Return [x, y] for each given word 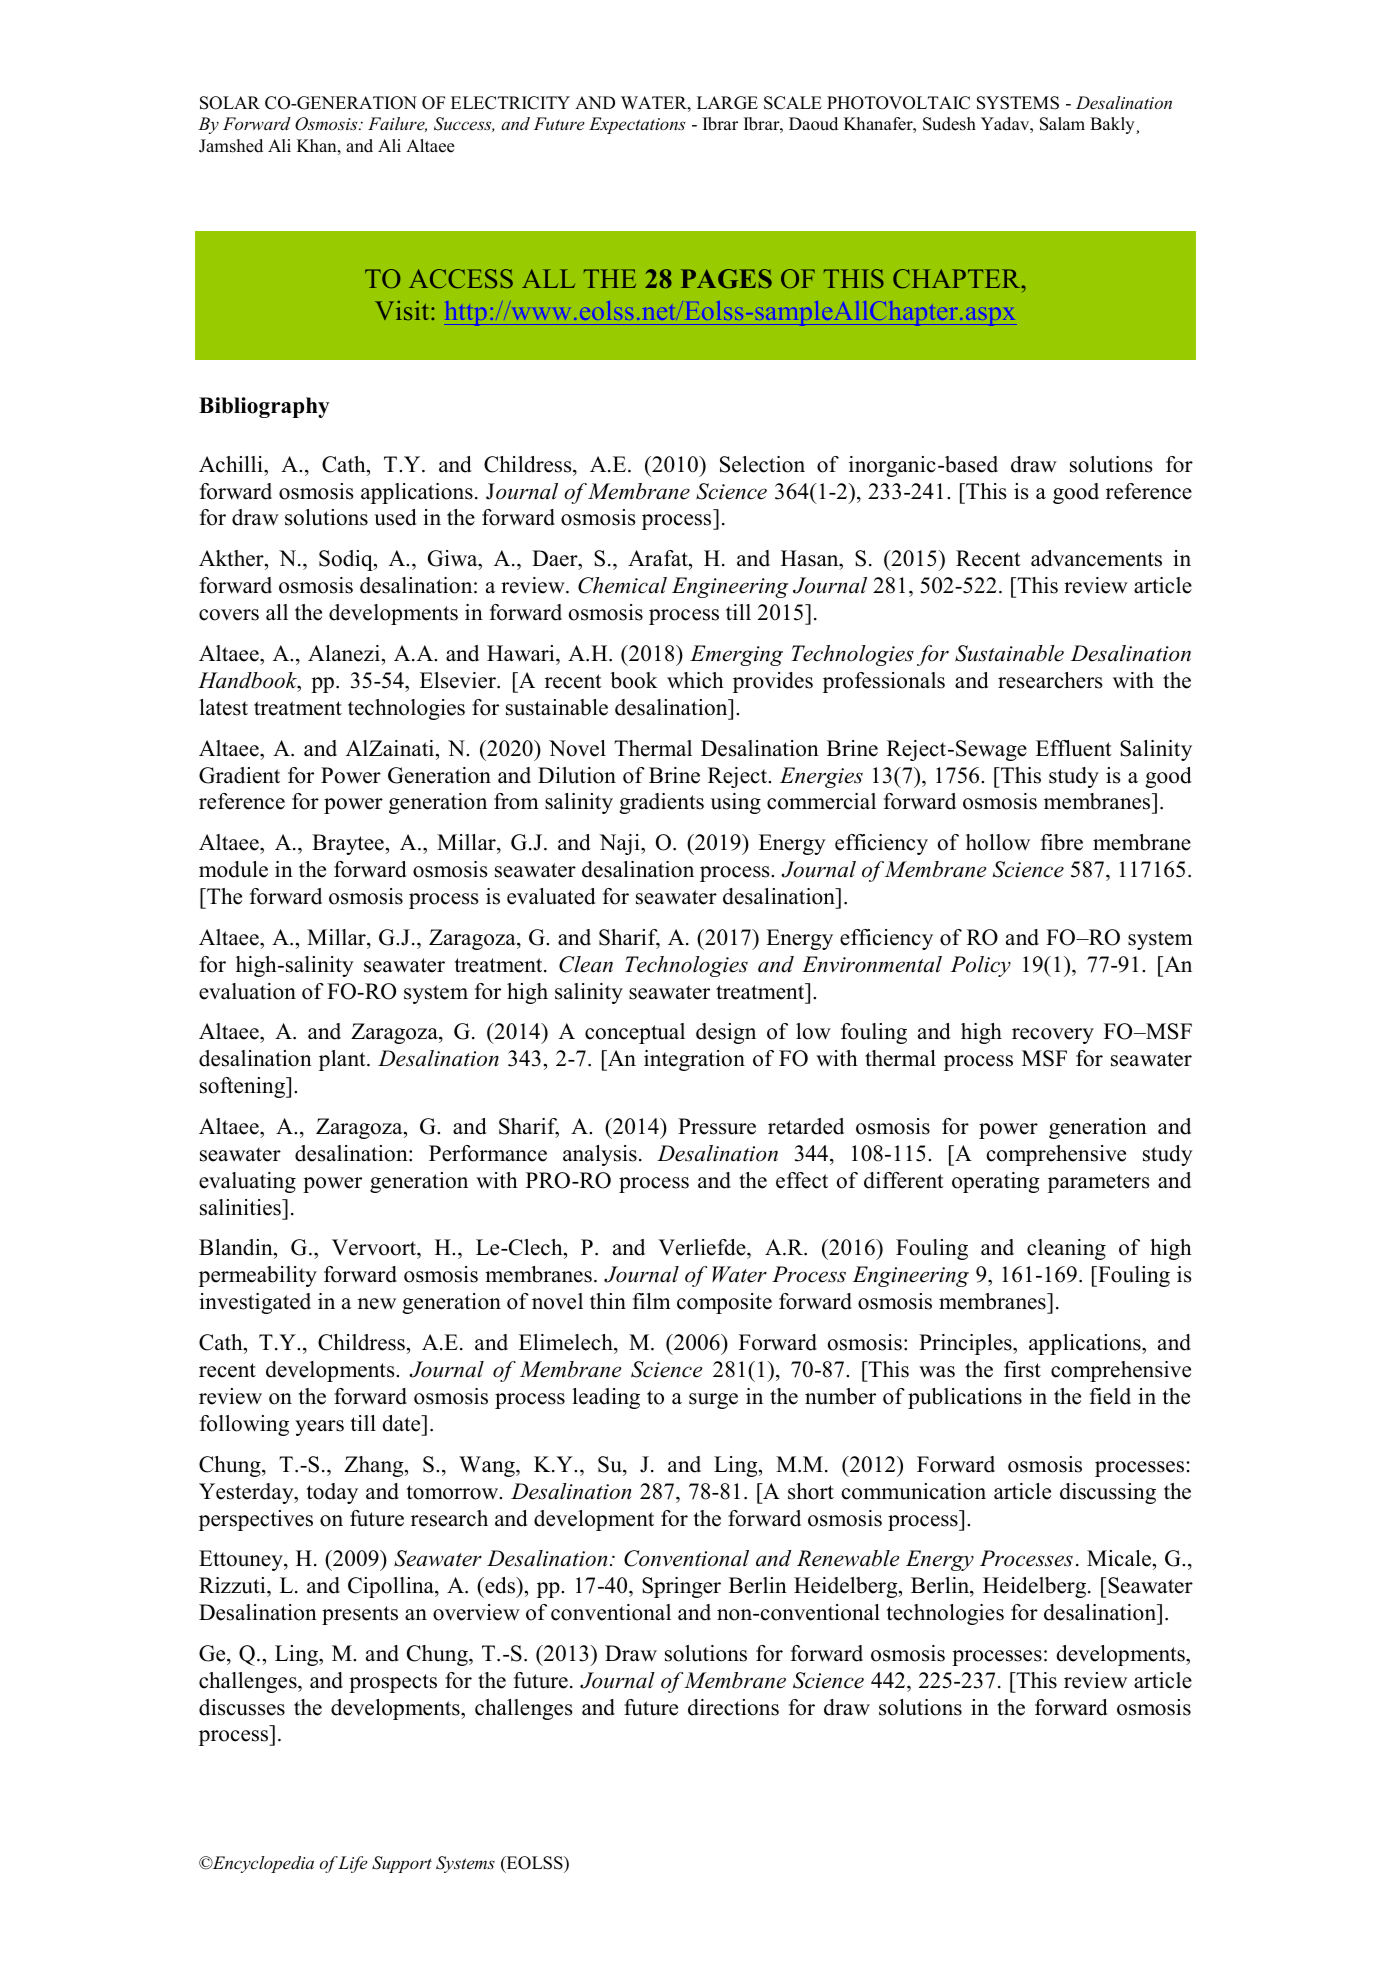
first [1022, 1369]
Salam [1062, 124]
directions [733, 1707]
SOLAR [230, 103]
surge [713, 1401]
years [319, 1428]
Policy [980, 966]
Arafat [659, 560]
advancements [1096, 558]
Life [353, 1864]
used [395, 517]
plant [343, 1060]
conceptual [635, 1033]
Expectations [637, 125]
